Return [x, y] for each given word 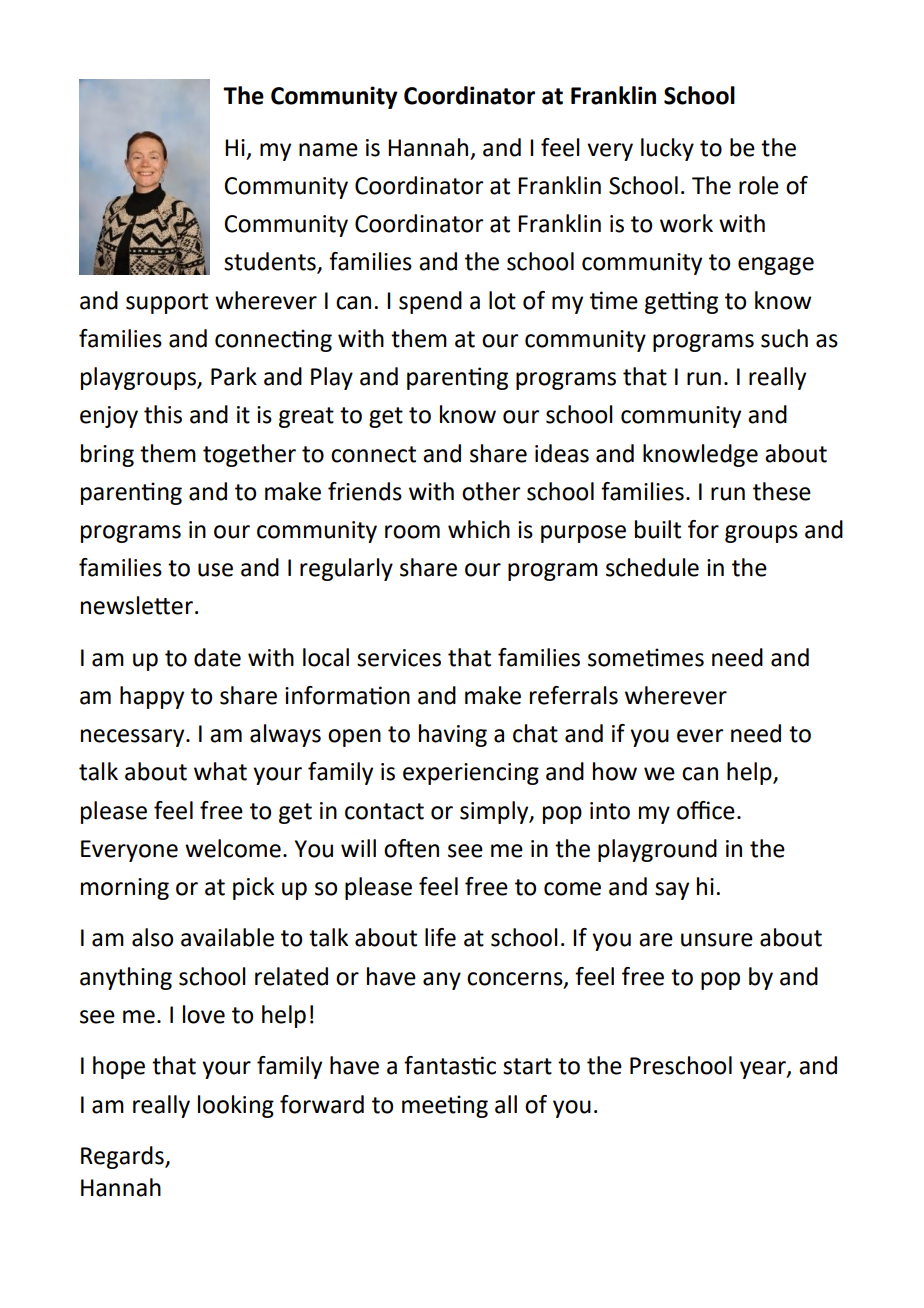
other [491, 491]
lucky [667, 149]
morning [125, 889]
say [672, 891]
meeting [445, 1106]
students [271, 262]
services [399, 658]
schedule [652, 567]
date [217, 657]
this [163, 414]
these [782, 491]
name [328, 150]
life [440, 937]
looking [236, 1106]
